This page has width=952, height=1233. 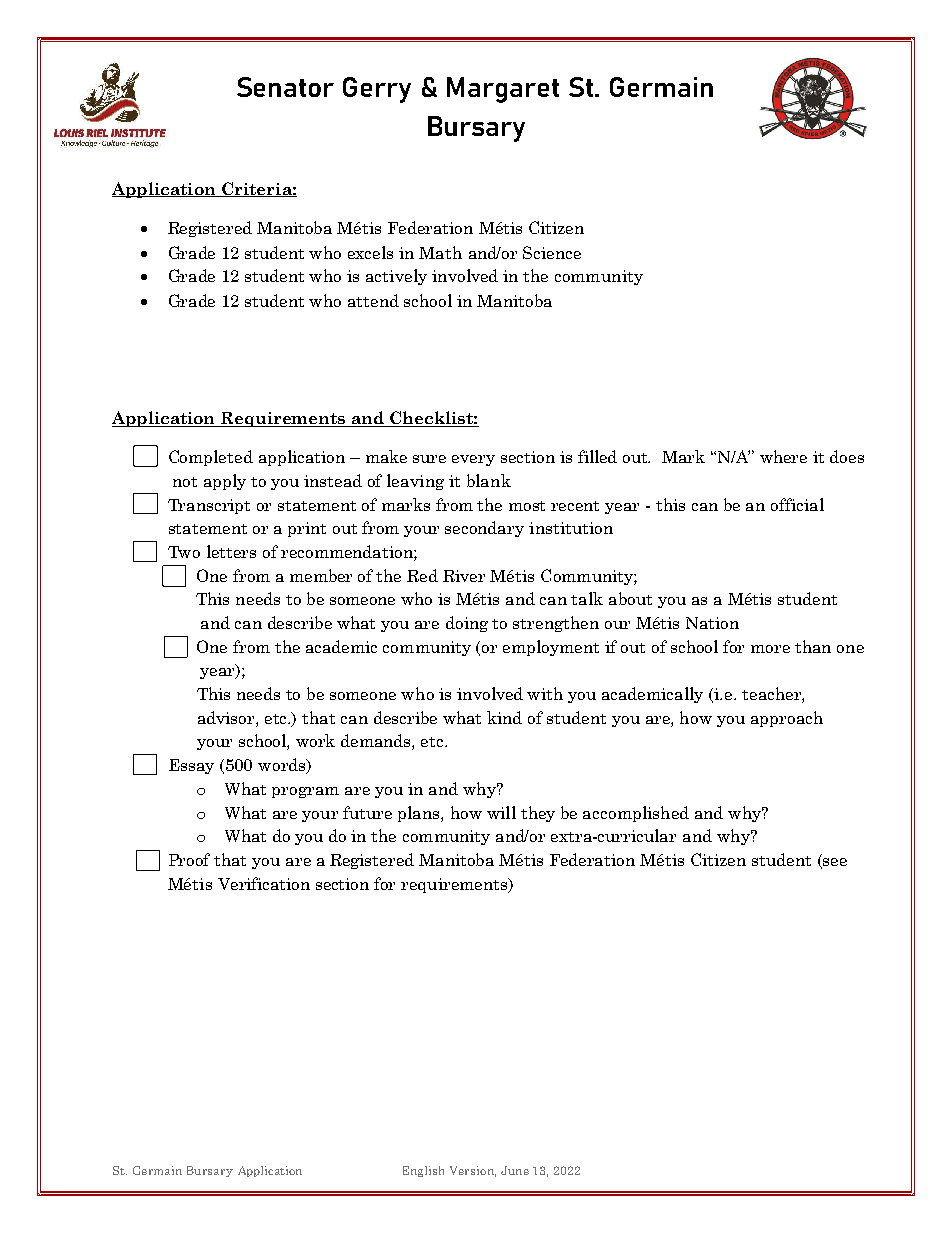 I want to click on more, so click(x=770, y=649).
